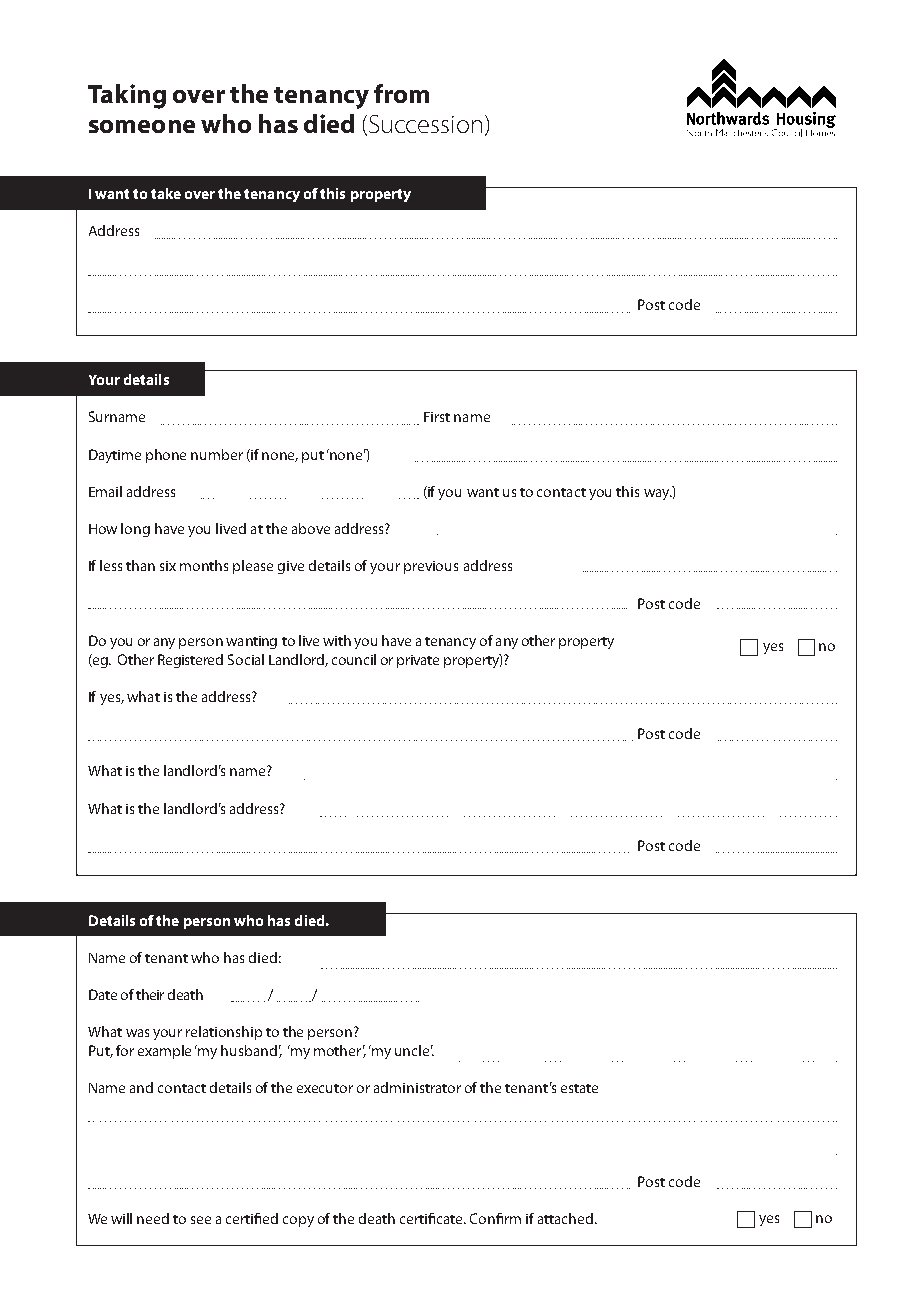  What do you see at coordinates (166, 456) in the screenshot?
I see `phone` at bounding box center [166, 456].
